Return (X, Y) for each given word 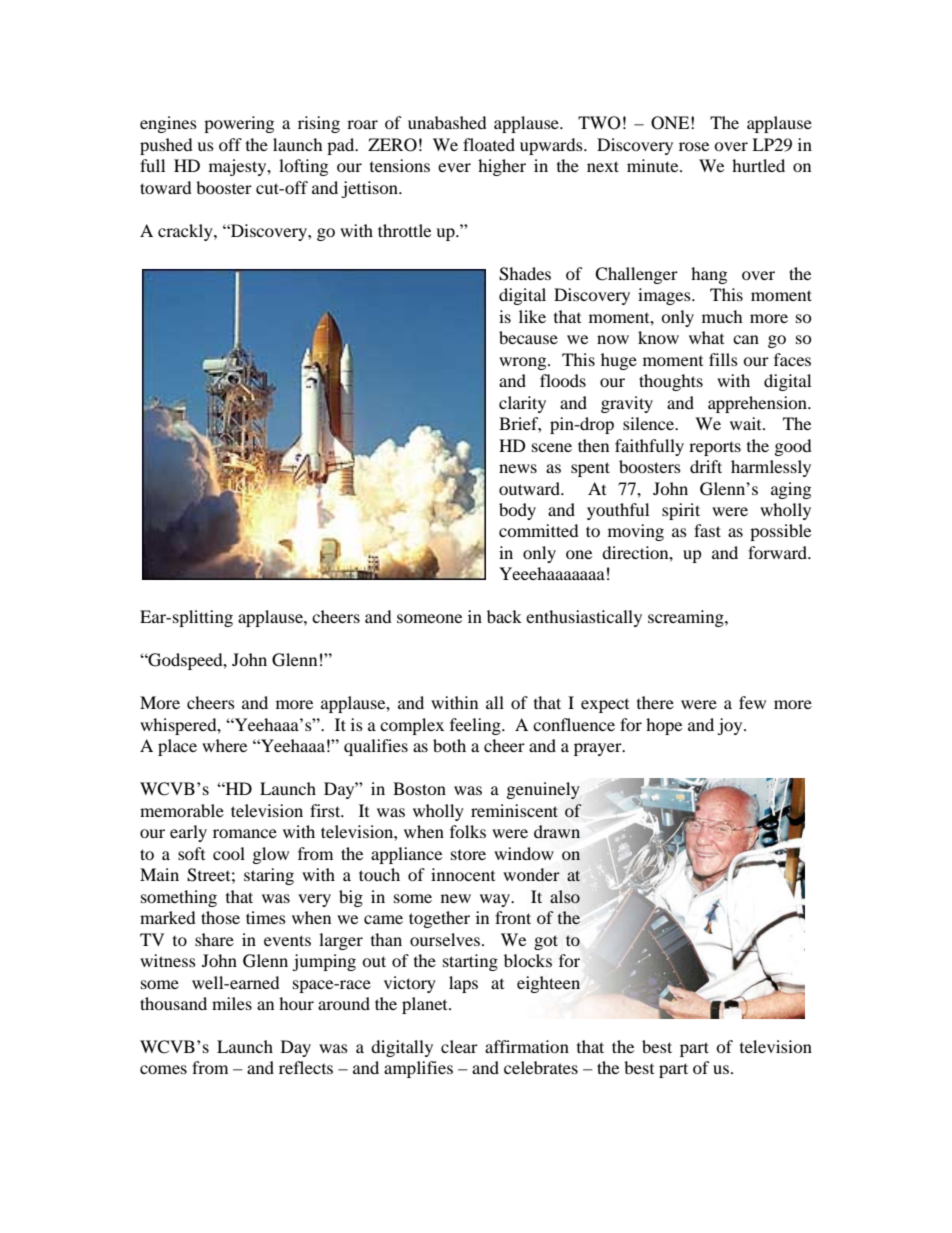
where (224, 745)
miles (232, 1003)
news (518, 468)
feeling (476, 726)
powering (239, 124)
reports (715, 448)
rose (694, 146)
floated (489, 144)
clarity (522, 404)
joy (731, 726)
